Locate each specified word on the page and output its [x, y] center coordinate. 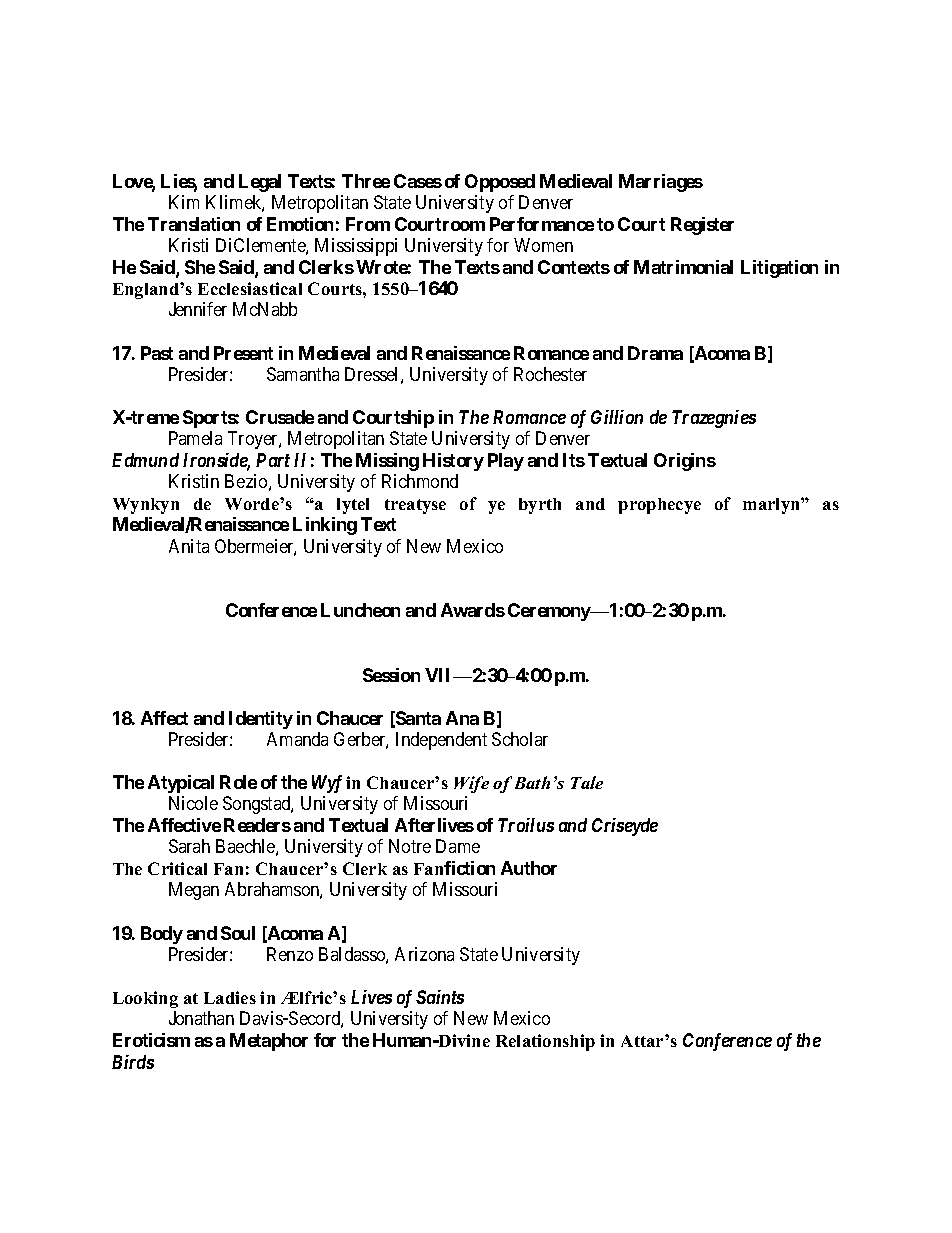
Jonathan [201, 1018]
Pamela [195, 438]
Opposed [500, 183]
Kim [184, 202]
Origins [685, 462]
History [453, 462]
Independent [441, 741]
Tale [587, 782]
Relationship [545, 1042]
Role [238, 782]
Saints [440, 997]
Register [702, 226]
